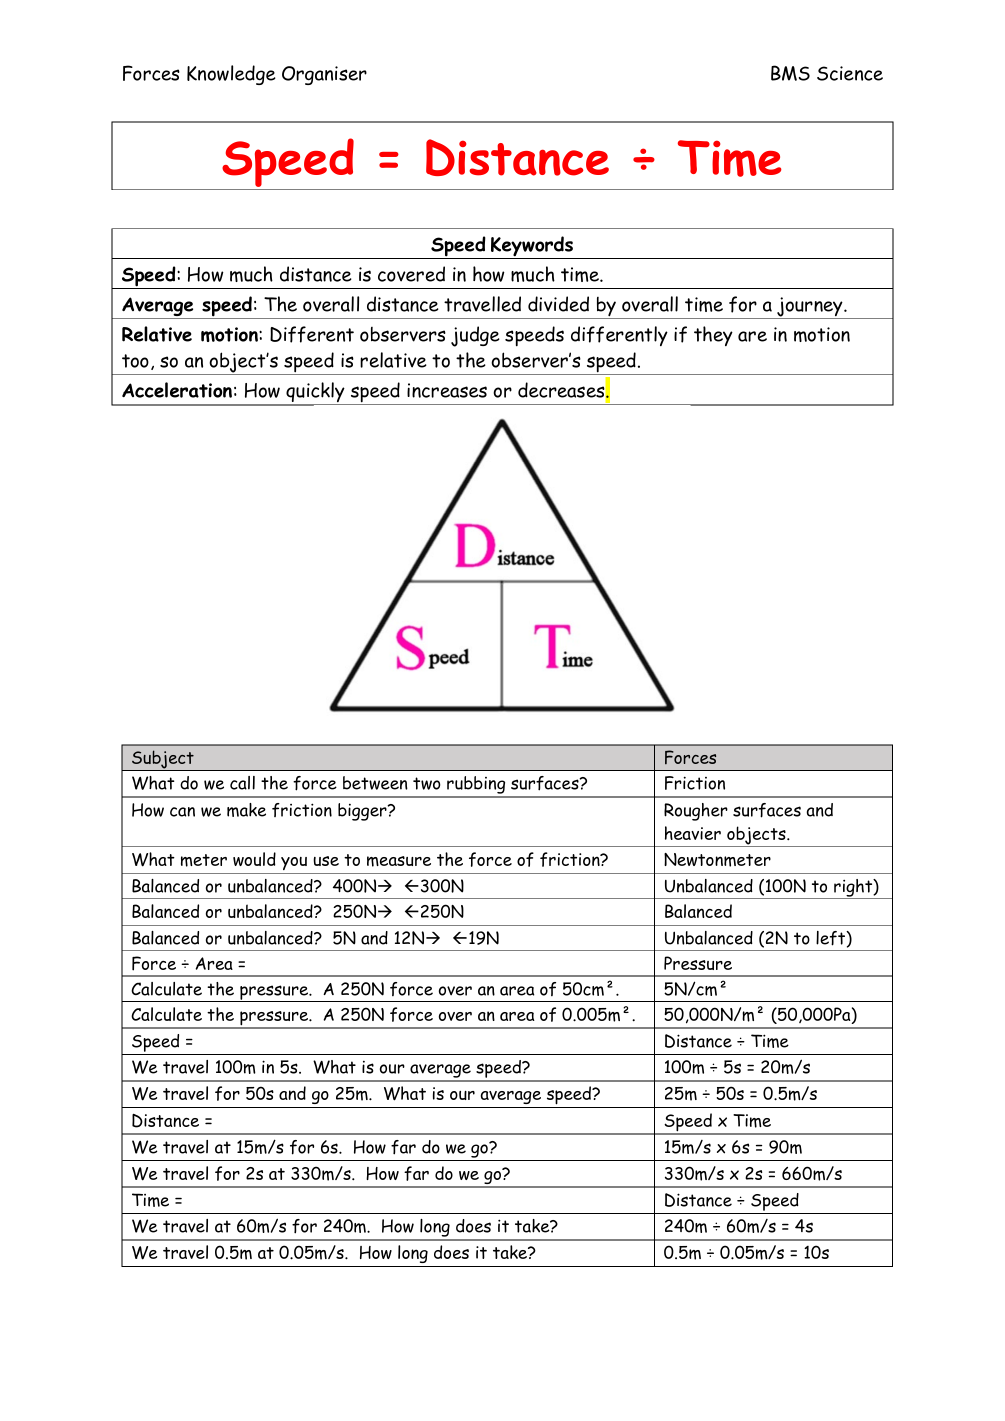 This image has height=1421, width=1005. What do you see at coordinates (315, 393) in the image?
I see `quickly` at bounding box center [315, 393].
